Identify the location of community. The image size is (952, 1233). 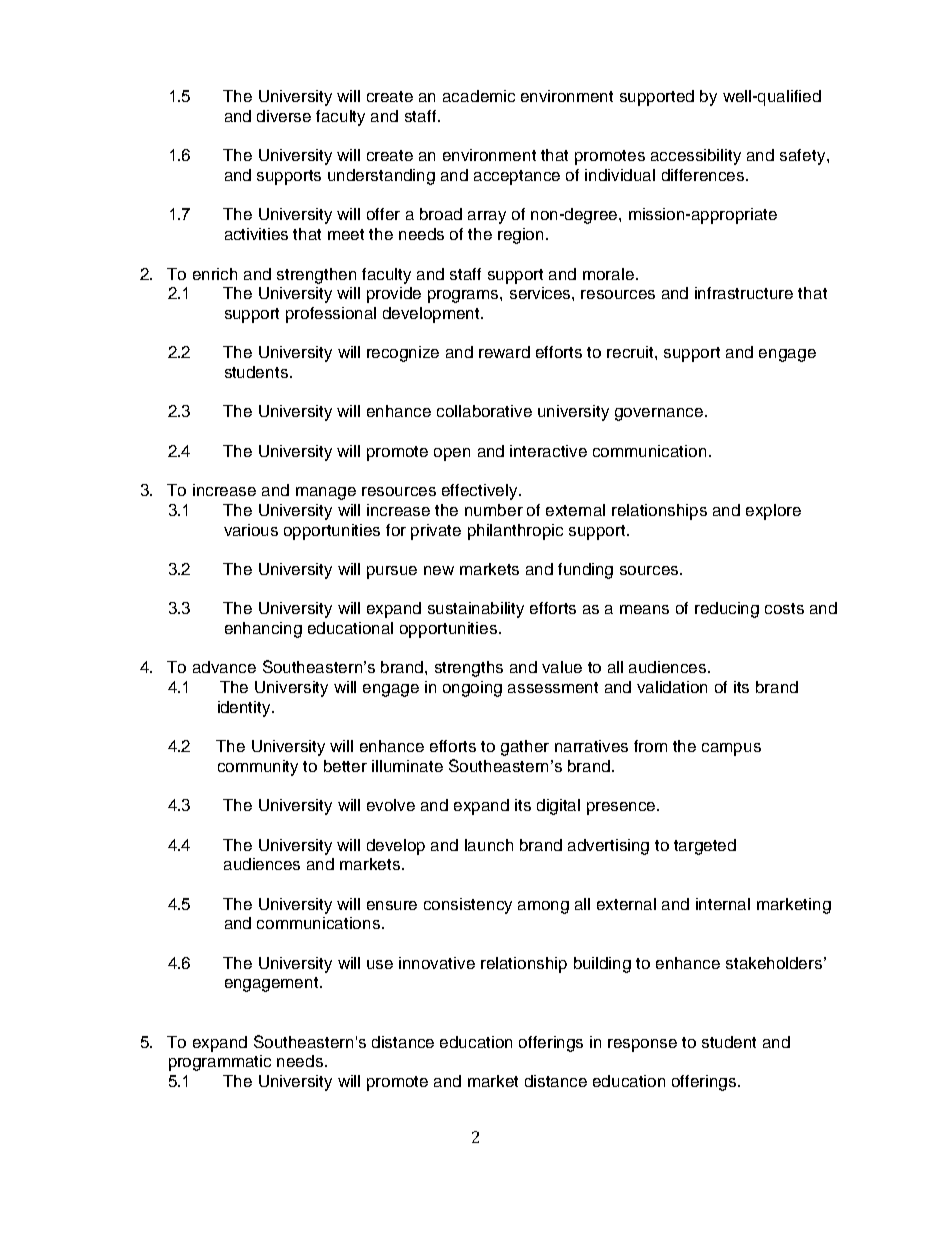
(258, 768).
